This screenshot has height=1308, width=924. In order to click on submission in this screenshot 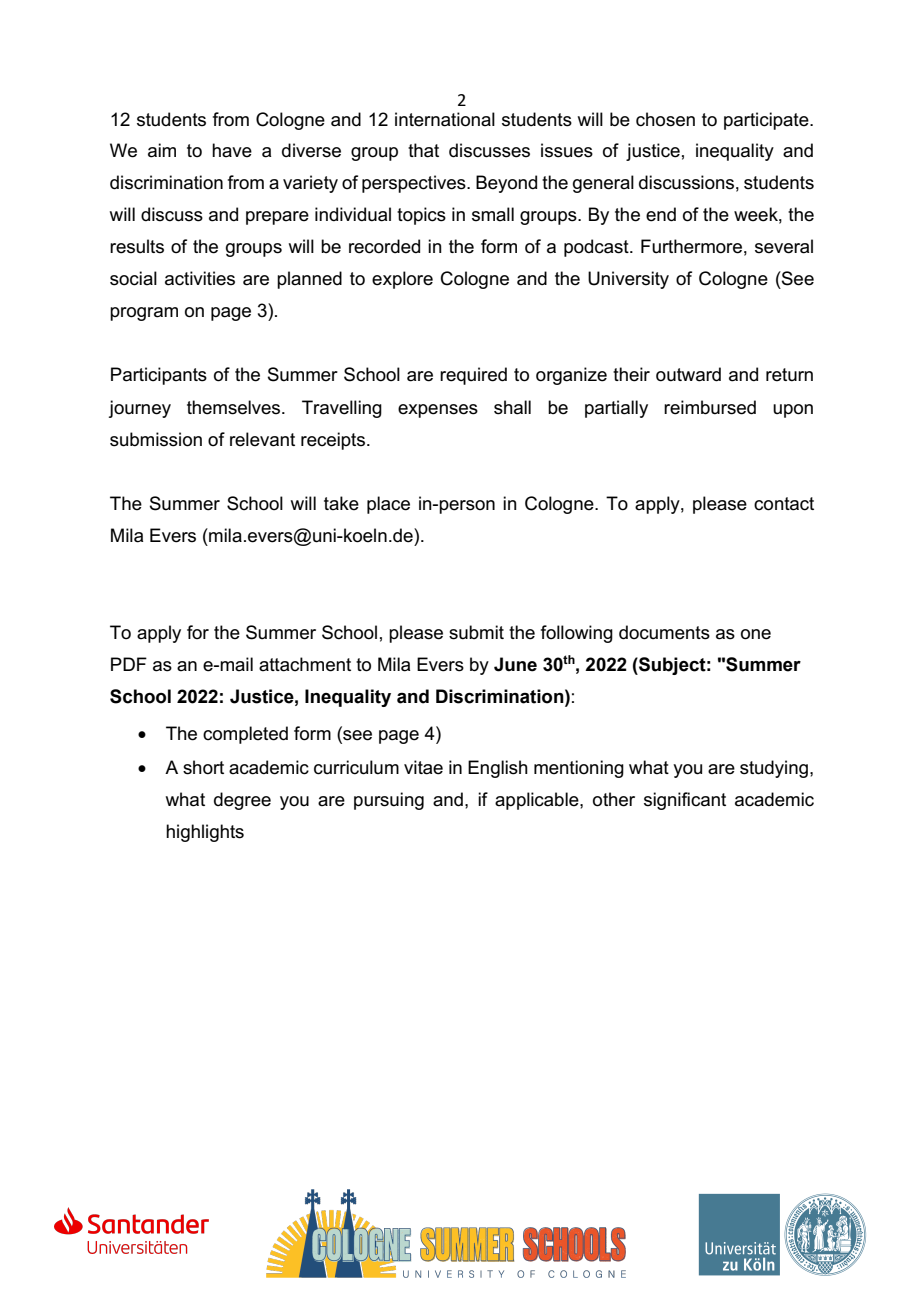, I will do `click(156, 439)`.
